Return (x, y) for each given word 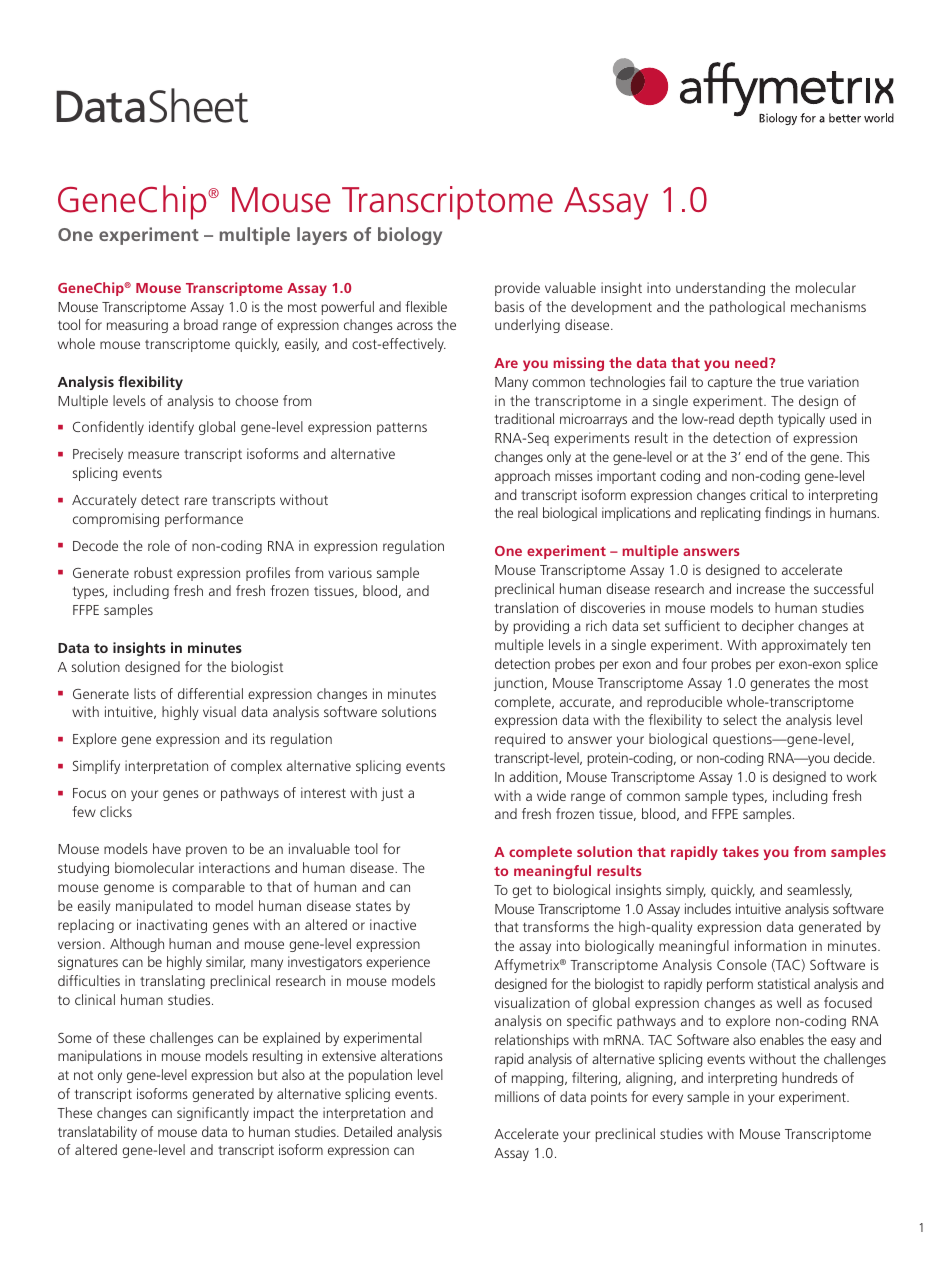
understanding (720, 289)
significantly (213, 1114)
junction (518, 684)
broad (201, 324)
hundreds (810, 1077)
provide (517, 289)
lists (145, 693)
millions (517, 1096)
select (740, 719)
